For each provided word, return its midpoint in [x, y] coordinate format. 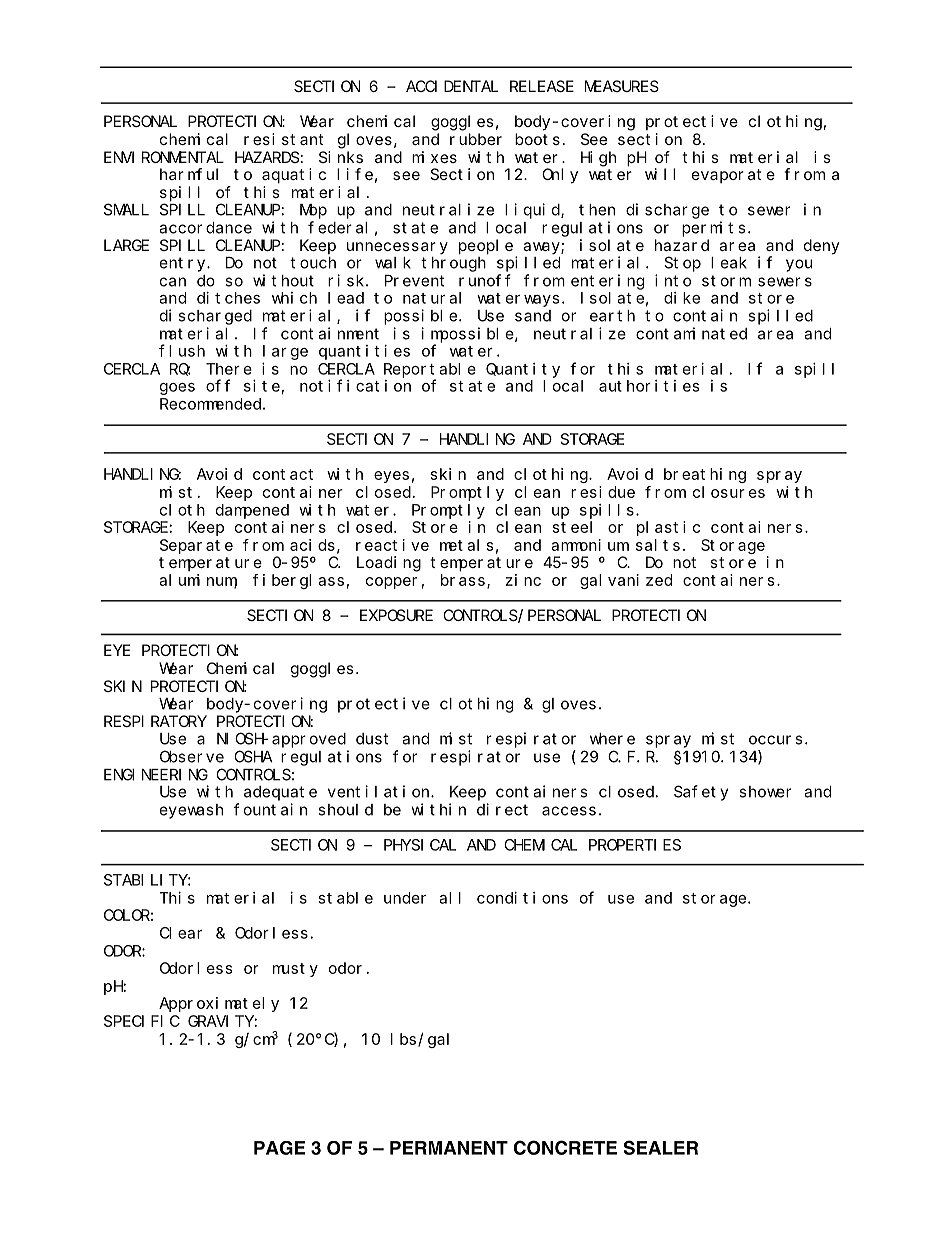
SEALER [661, 1147]
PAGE [279, 1148]
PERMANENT [449, 1148]
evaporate [733, 176]
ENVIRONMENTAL [164, 157]
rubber [476, 139]
